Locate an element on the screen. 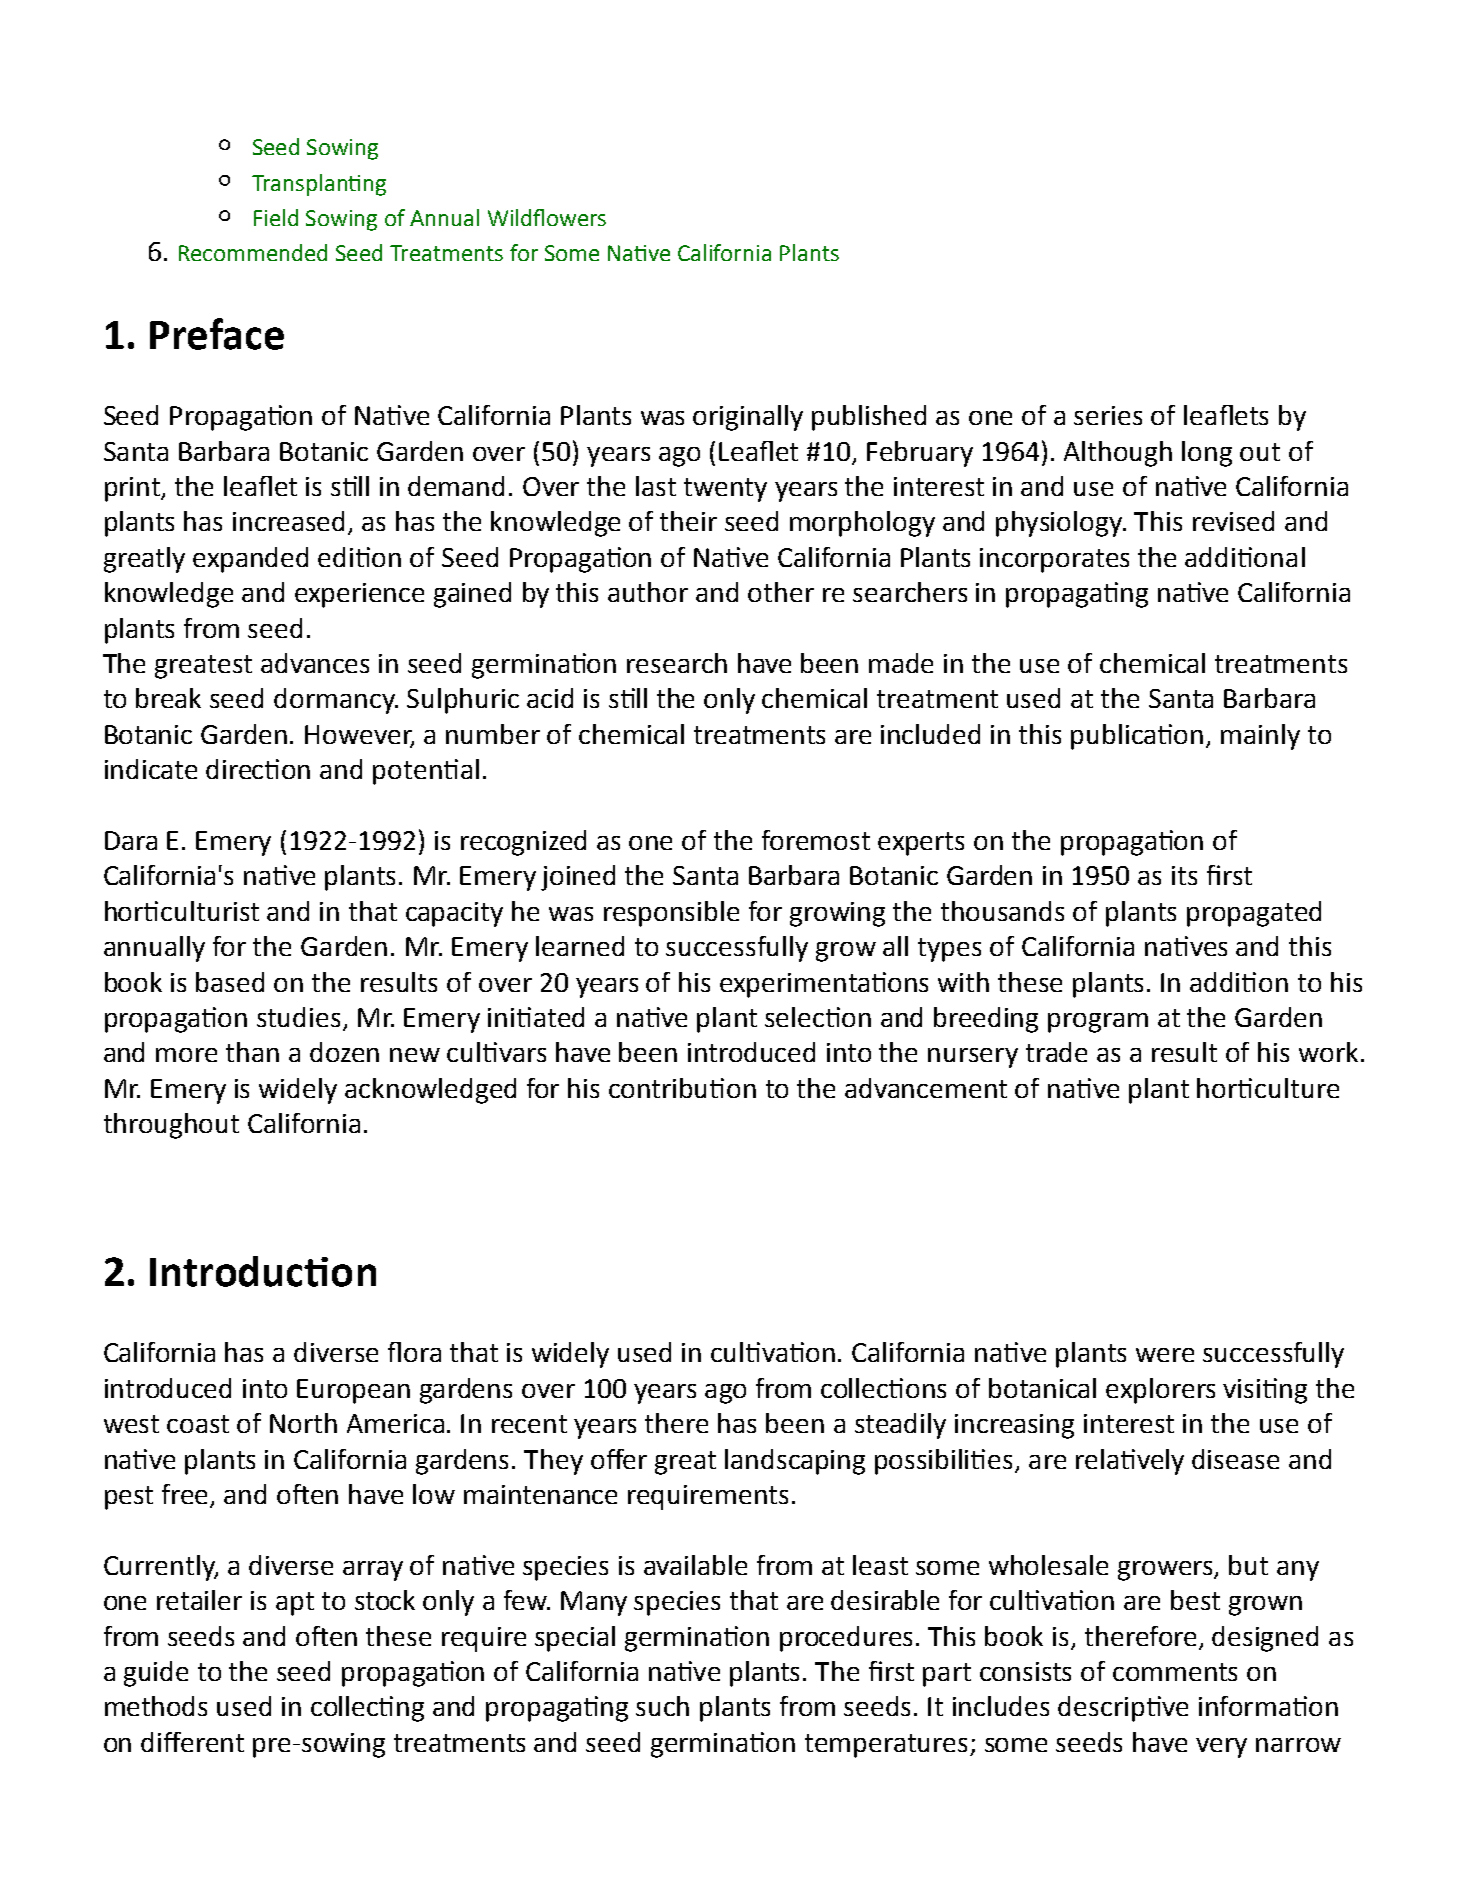 This screenshot has height=1903, width=1470. originally is located at coordinates (748, 418).
